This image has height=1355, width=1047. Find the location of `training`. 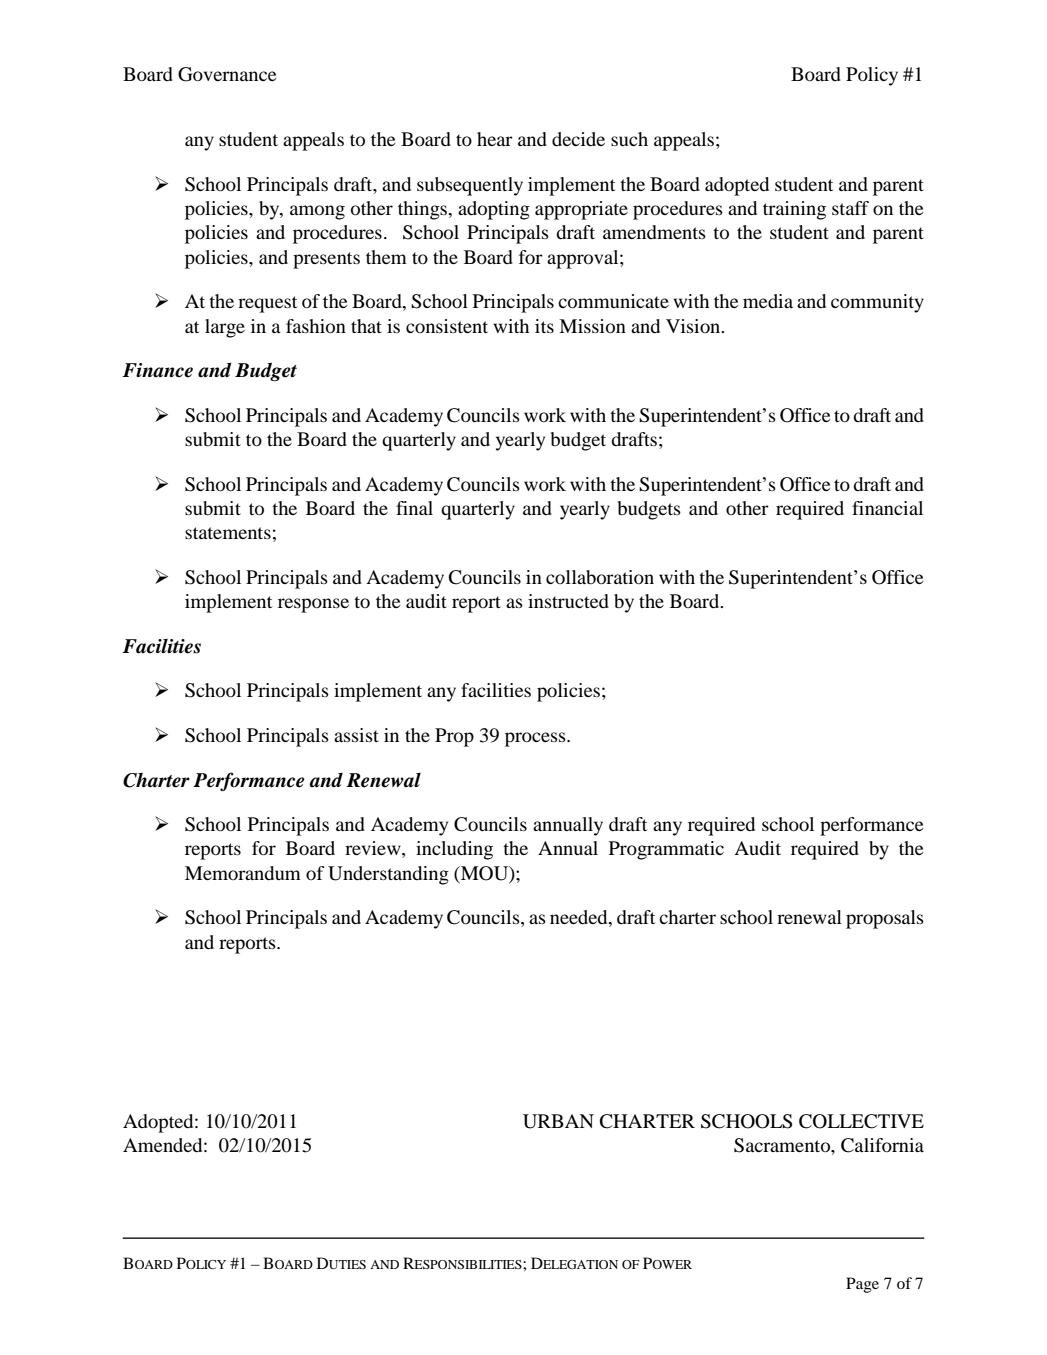

training is located at coordinates (794, 210).
